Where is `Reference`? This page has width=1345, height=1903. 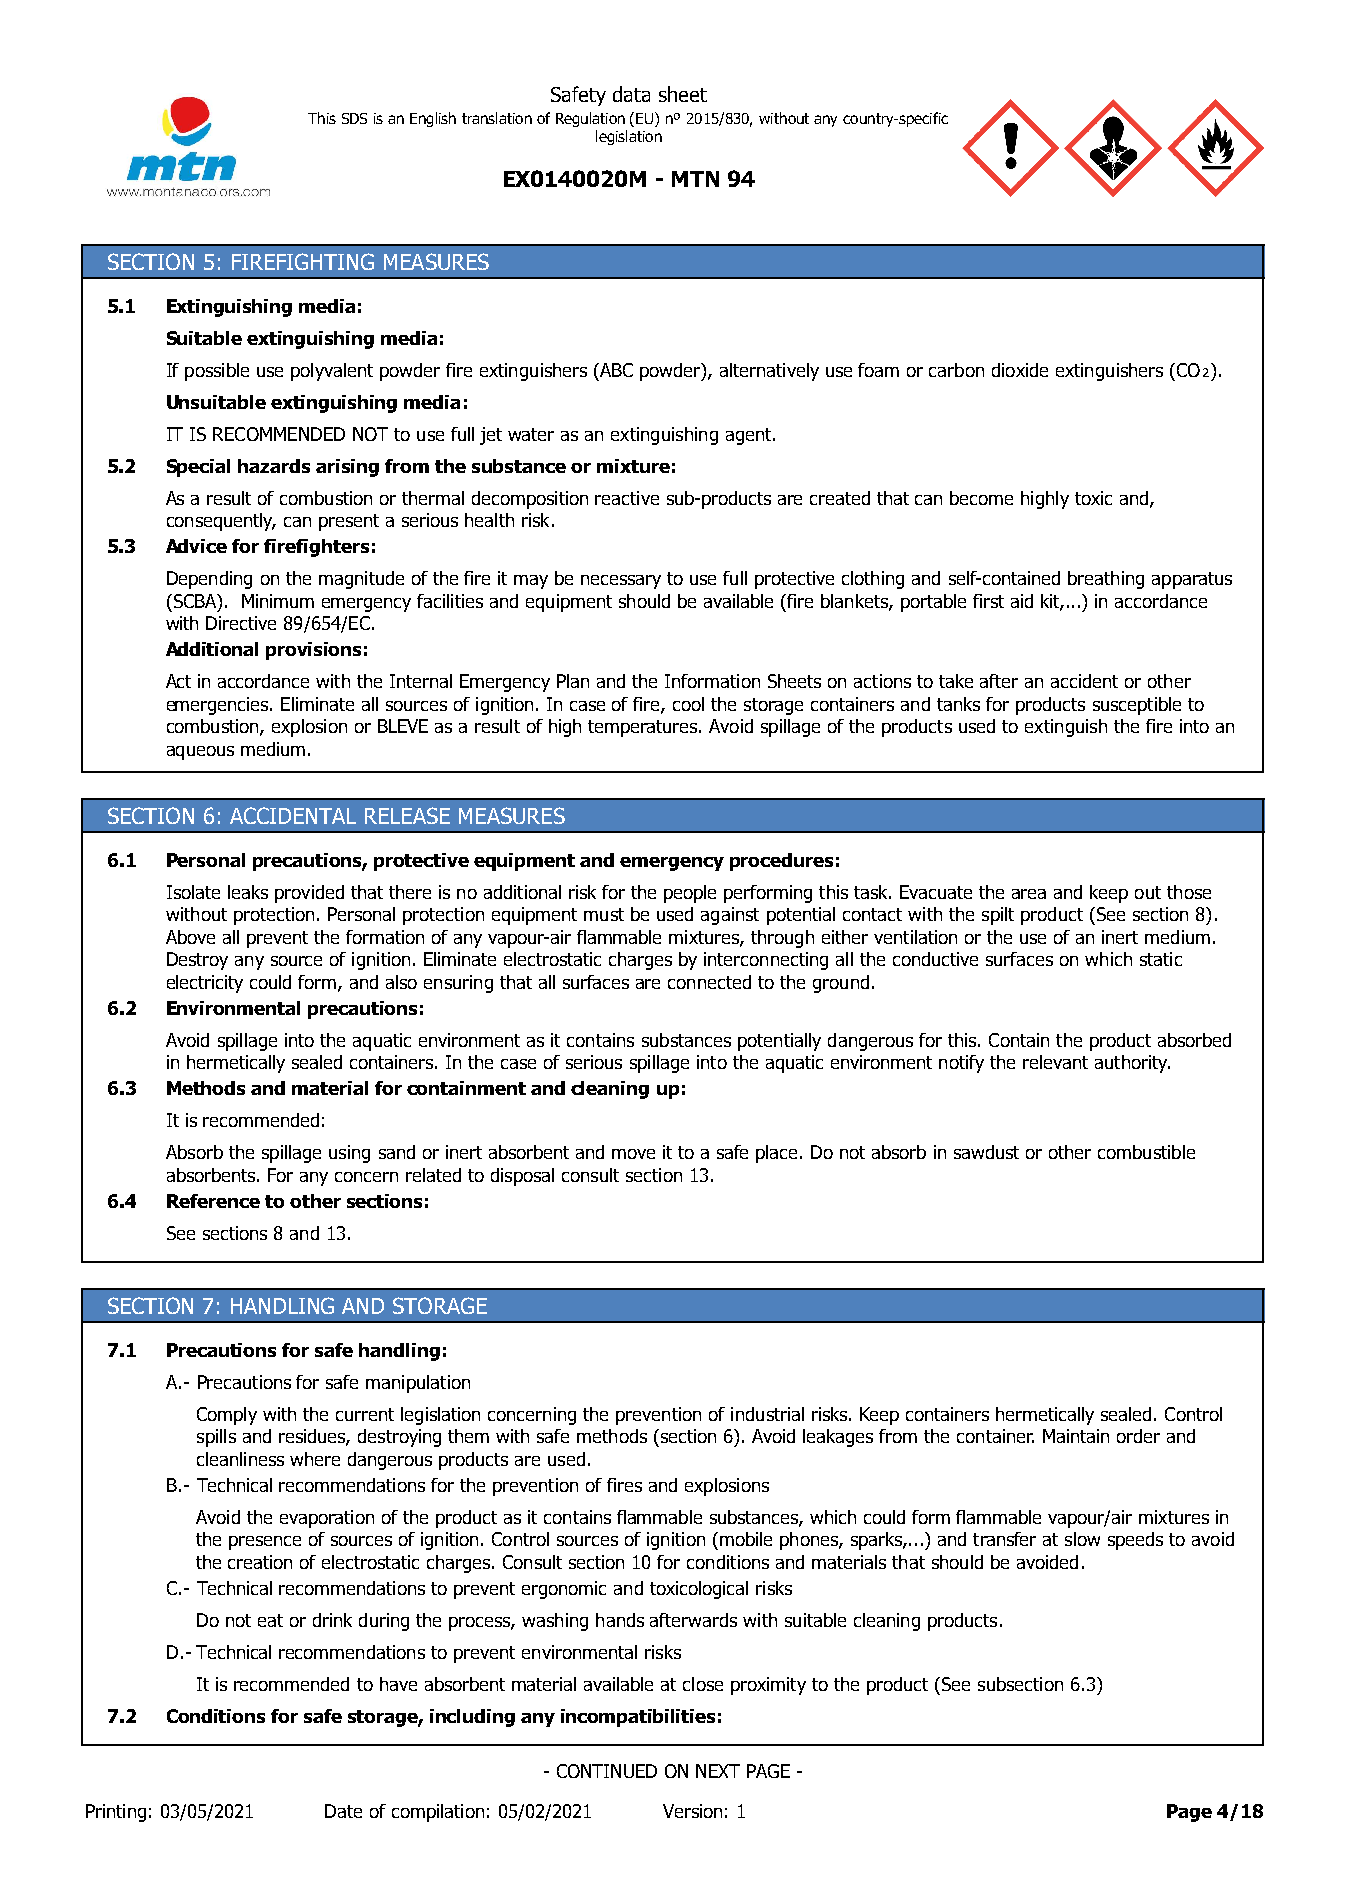
Reference is located at coordinates (213, 1201).
